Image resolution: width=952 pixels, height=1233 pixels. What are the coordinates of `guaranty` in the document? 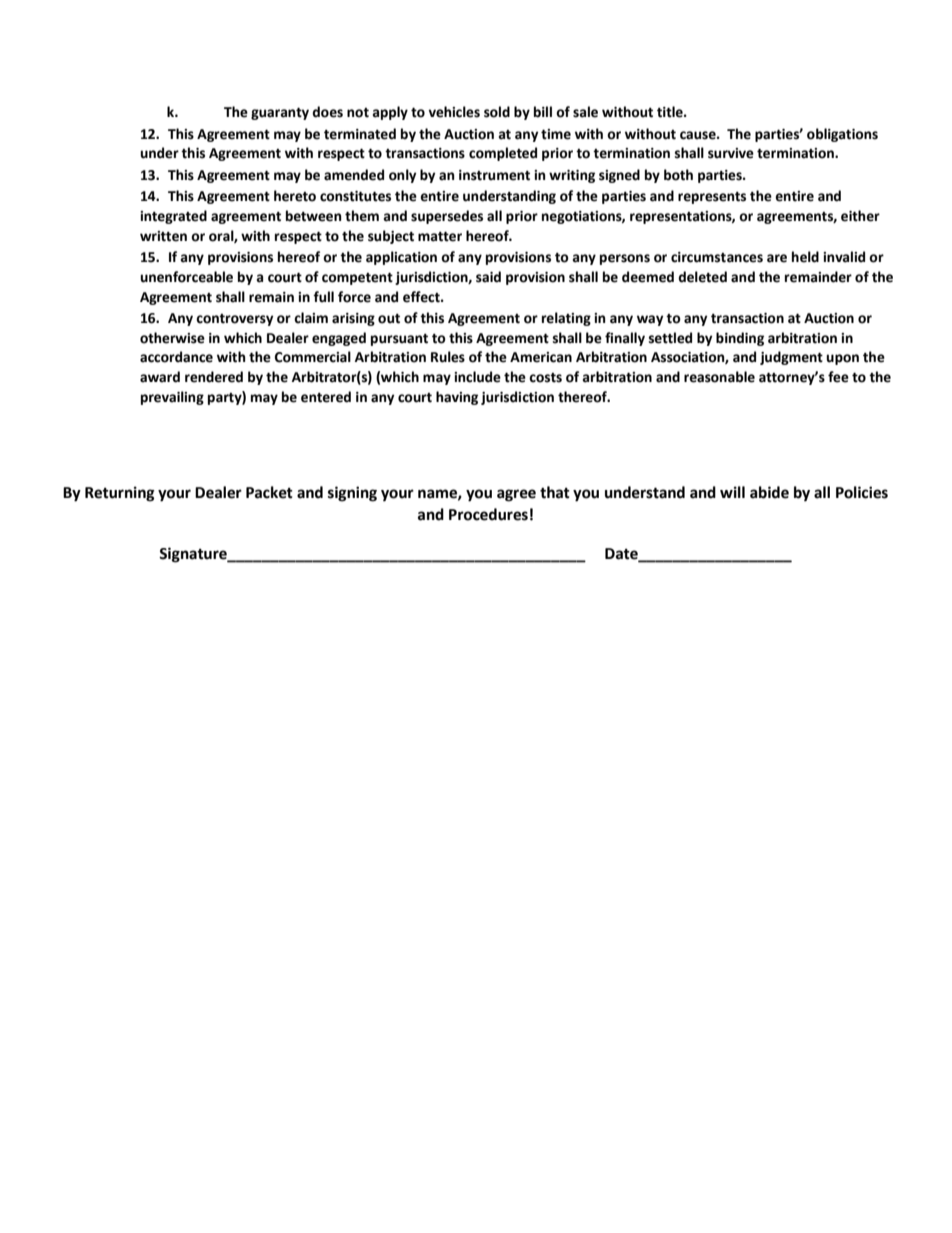 It's located at (280, 113).
